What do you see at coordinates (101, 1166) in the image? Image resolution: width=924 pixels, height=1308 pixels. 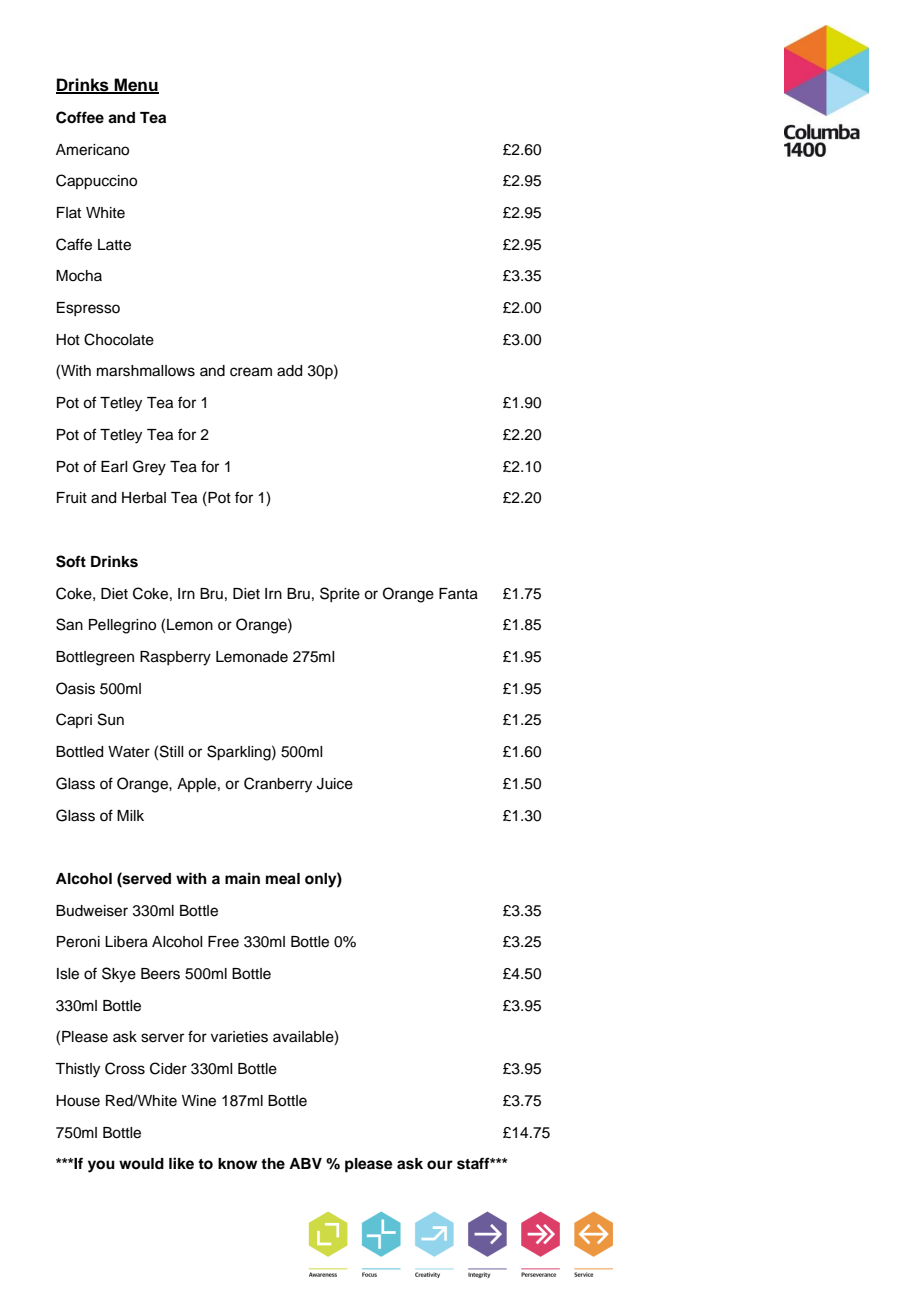 I see `you` at bounding box center [101, 1166].
